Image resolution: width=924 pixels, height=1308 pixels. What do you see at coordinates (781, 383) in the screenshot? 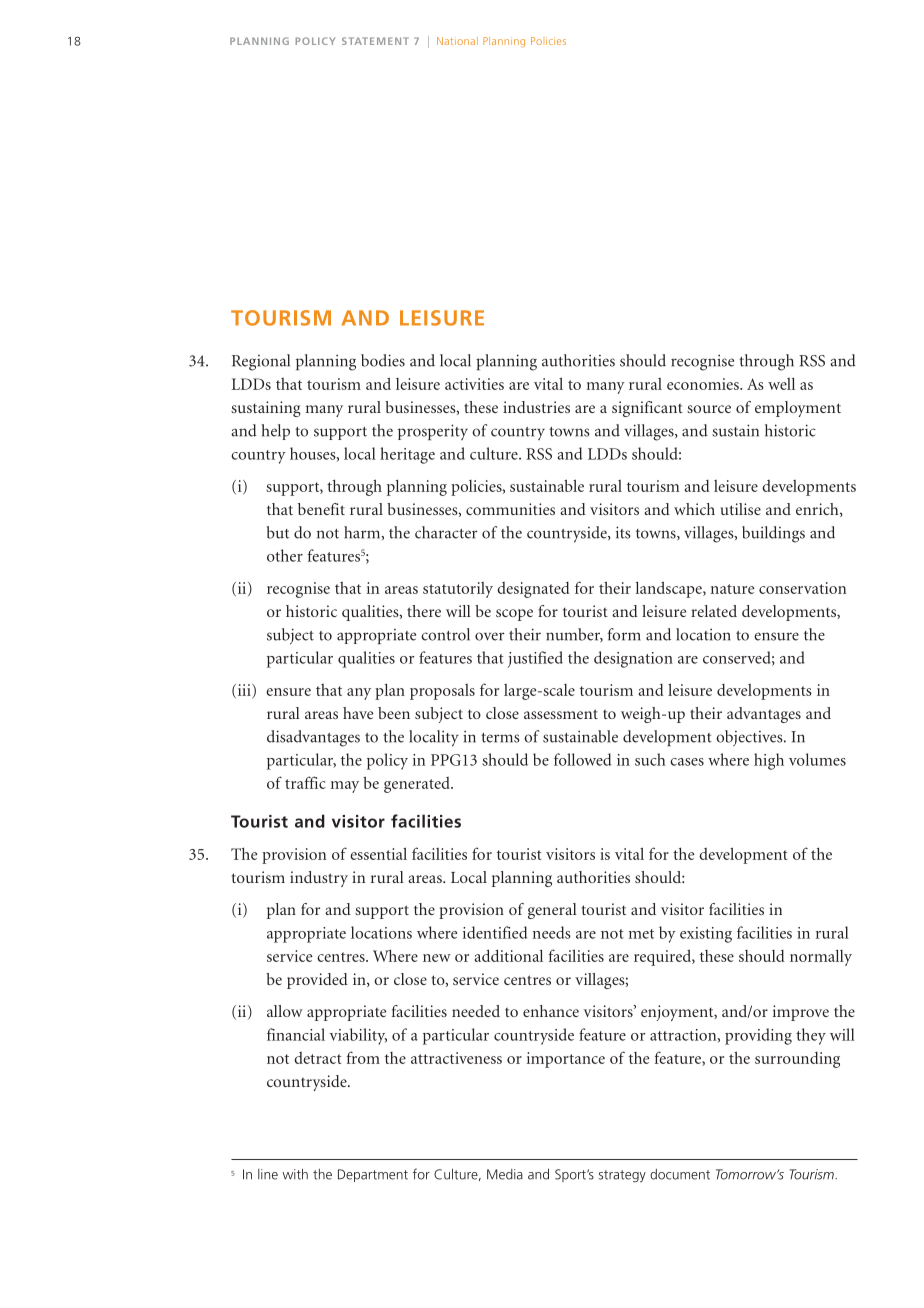
I see `well` at bounding box center [781, 383].
